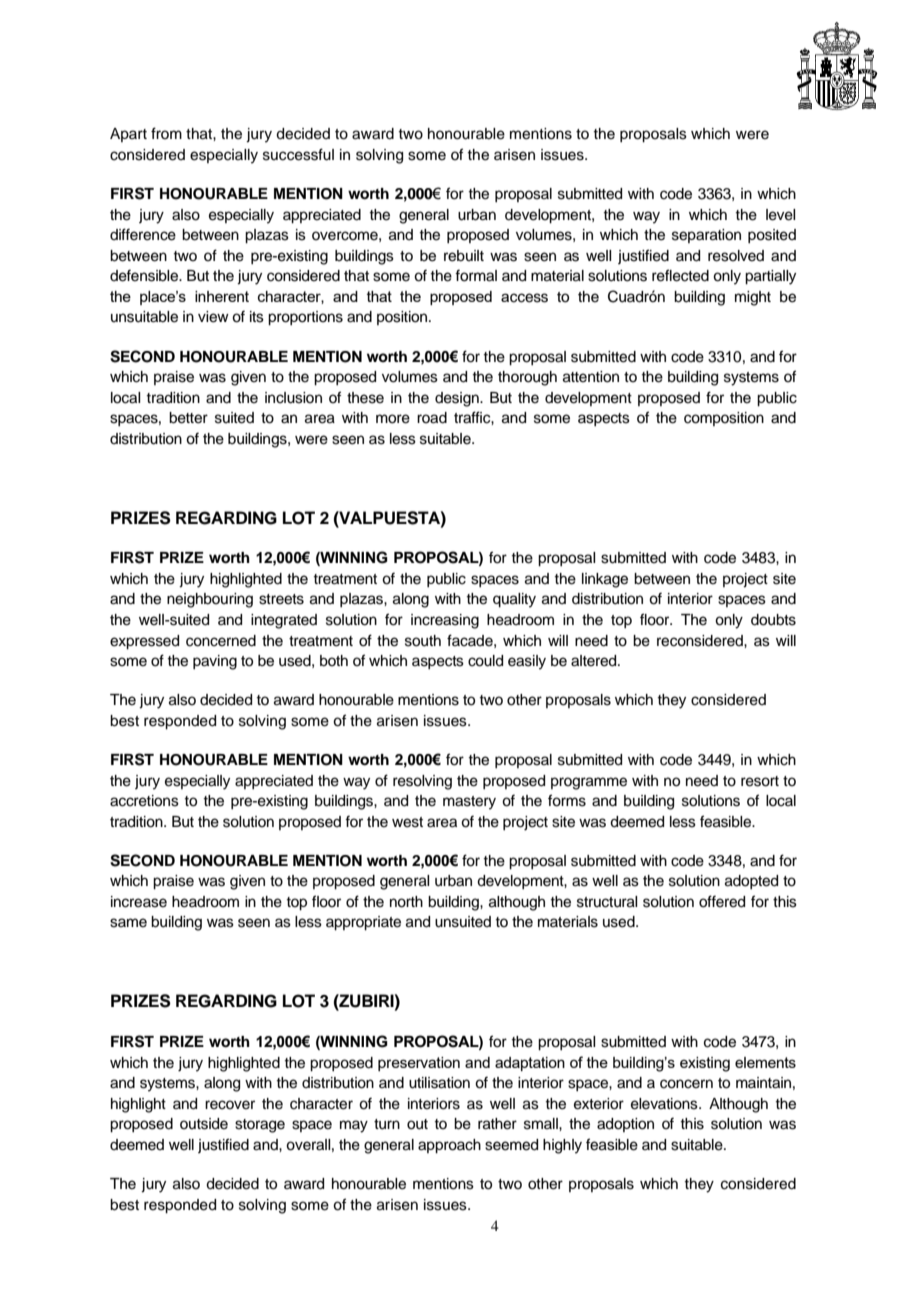  I want to click on separation, so click(706, 236).
